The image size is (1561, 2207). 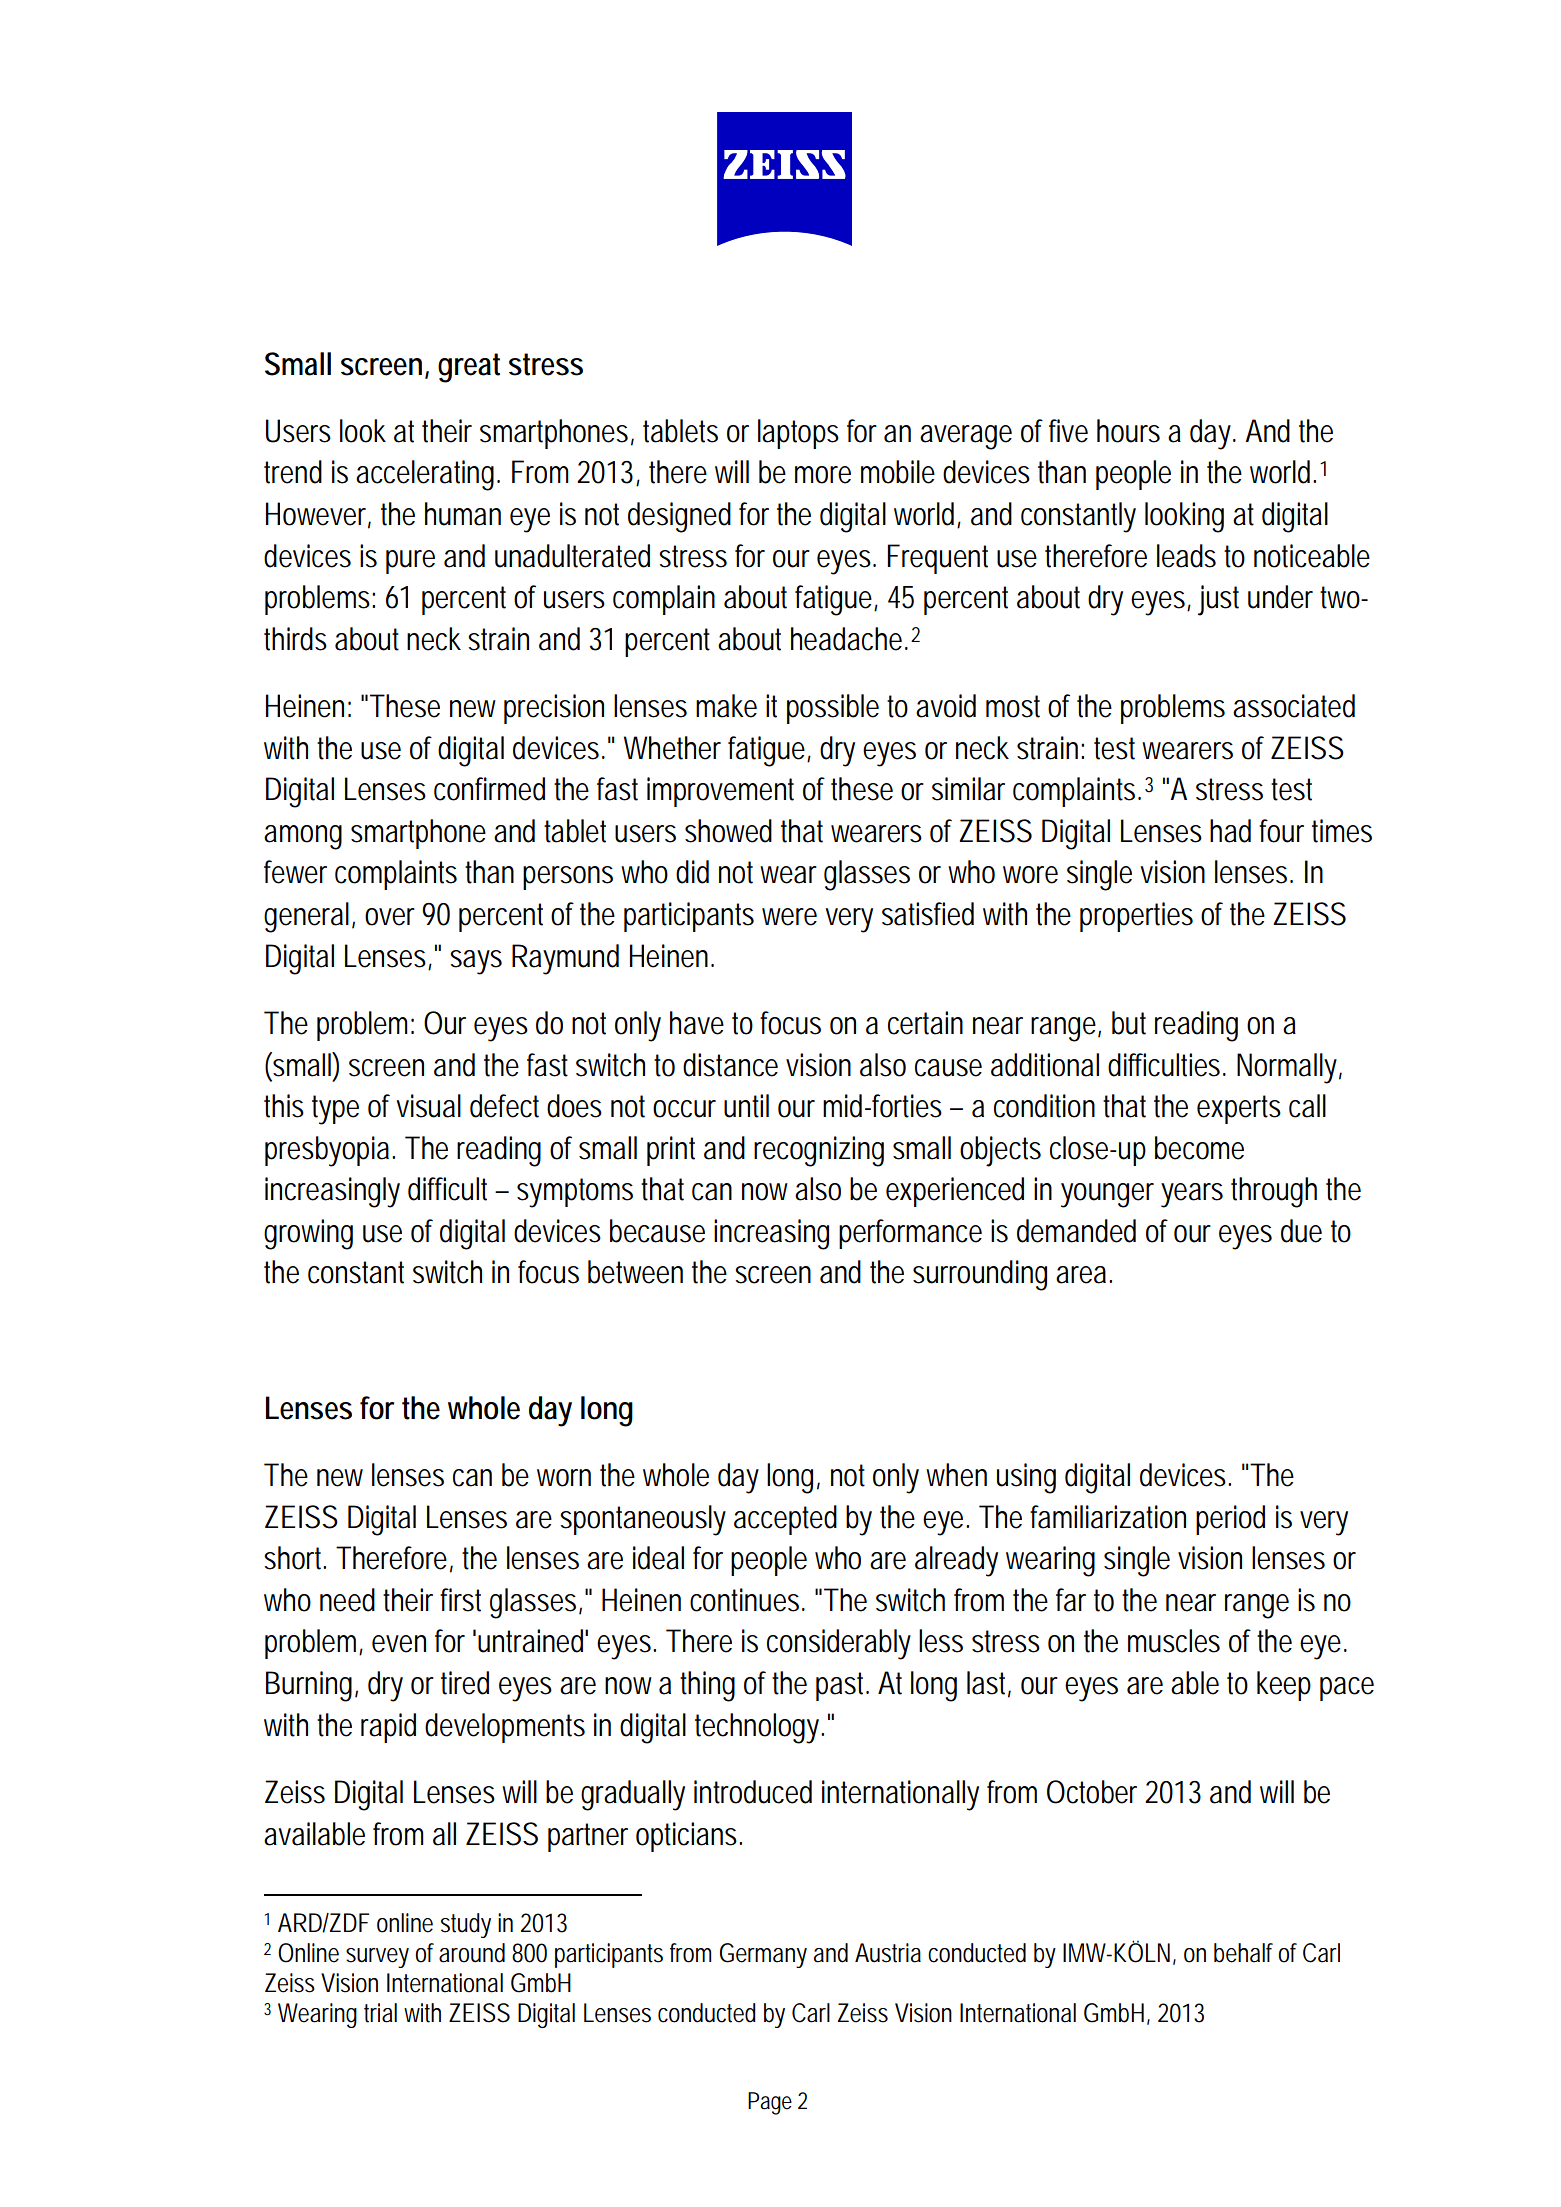 I want to click on younger, so click(x=1107, y=1195).
